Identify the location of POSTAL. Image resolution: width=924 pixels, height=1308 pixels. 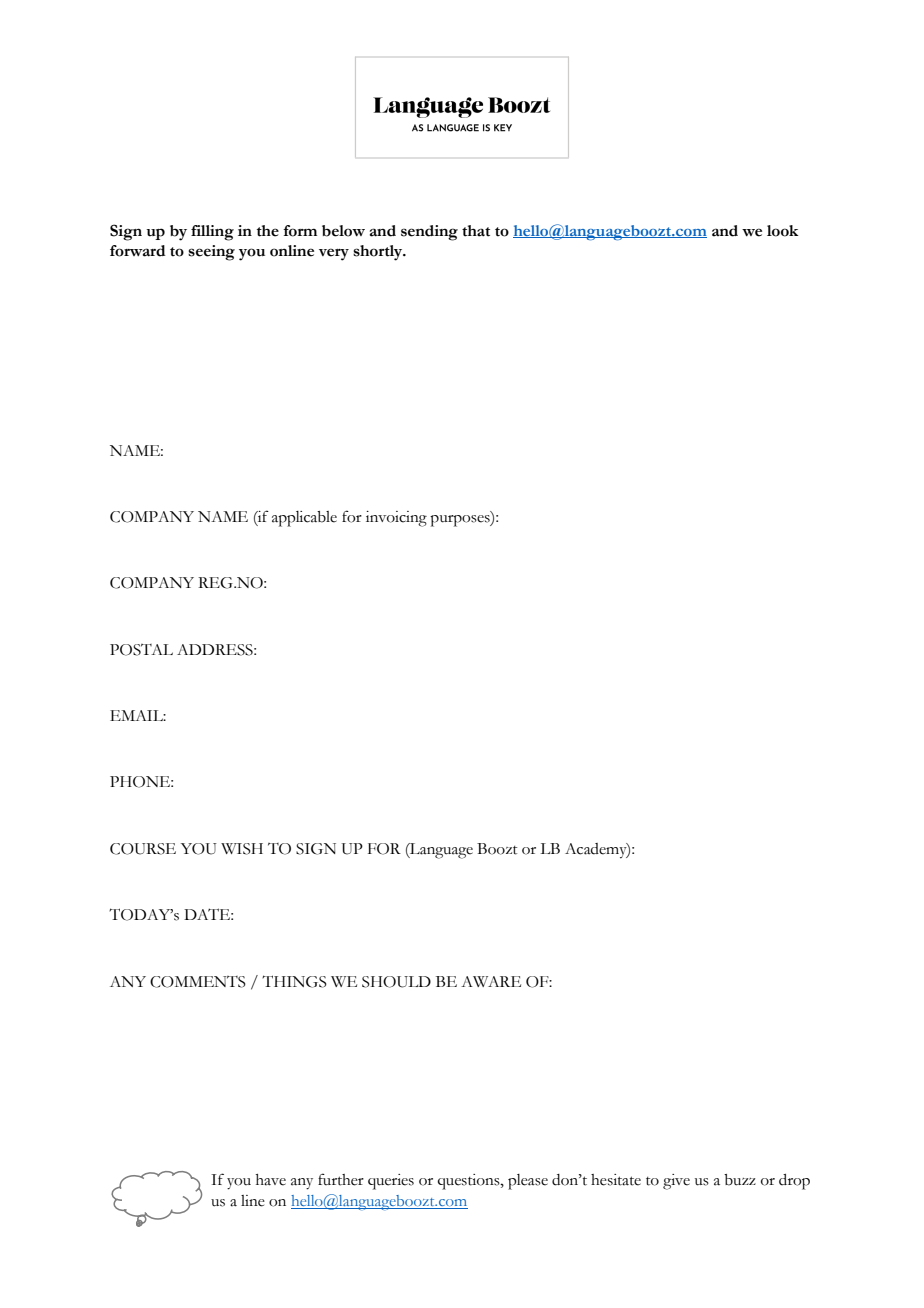
(141, 650).
